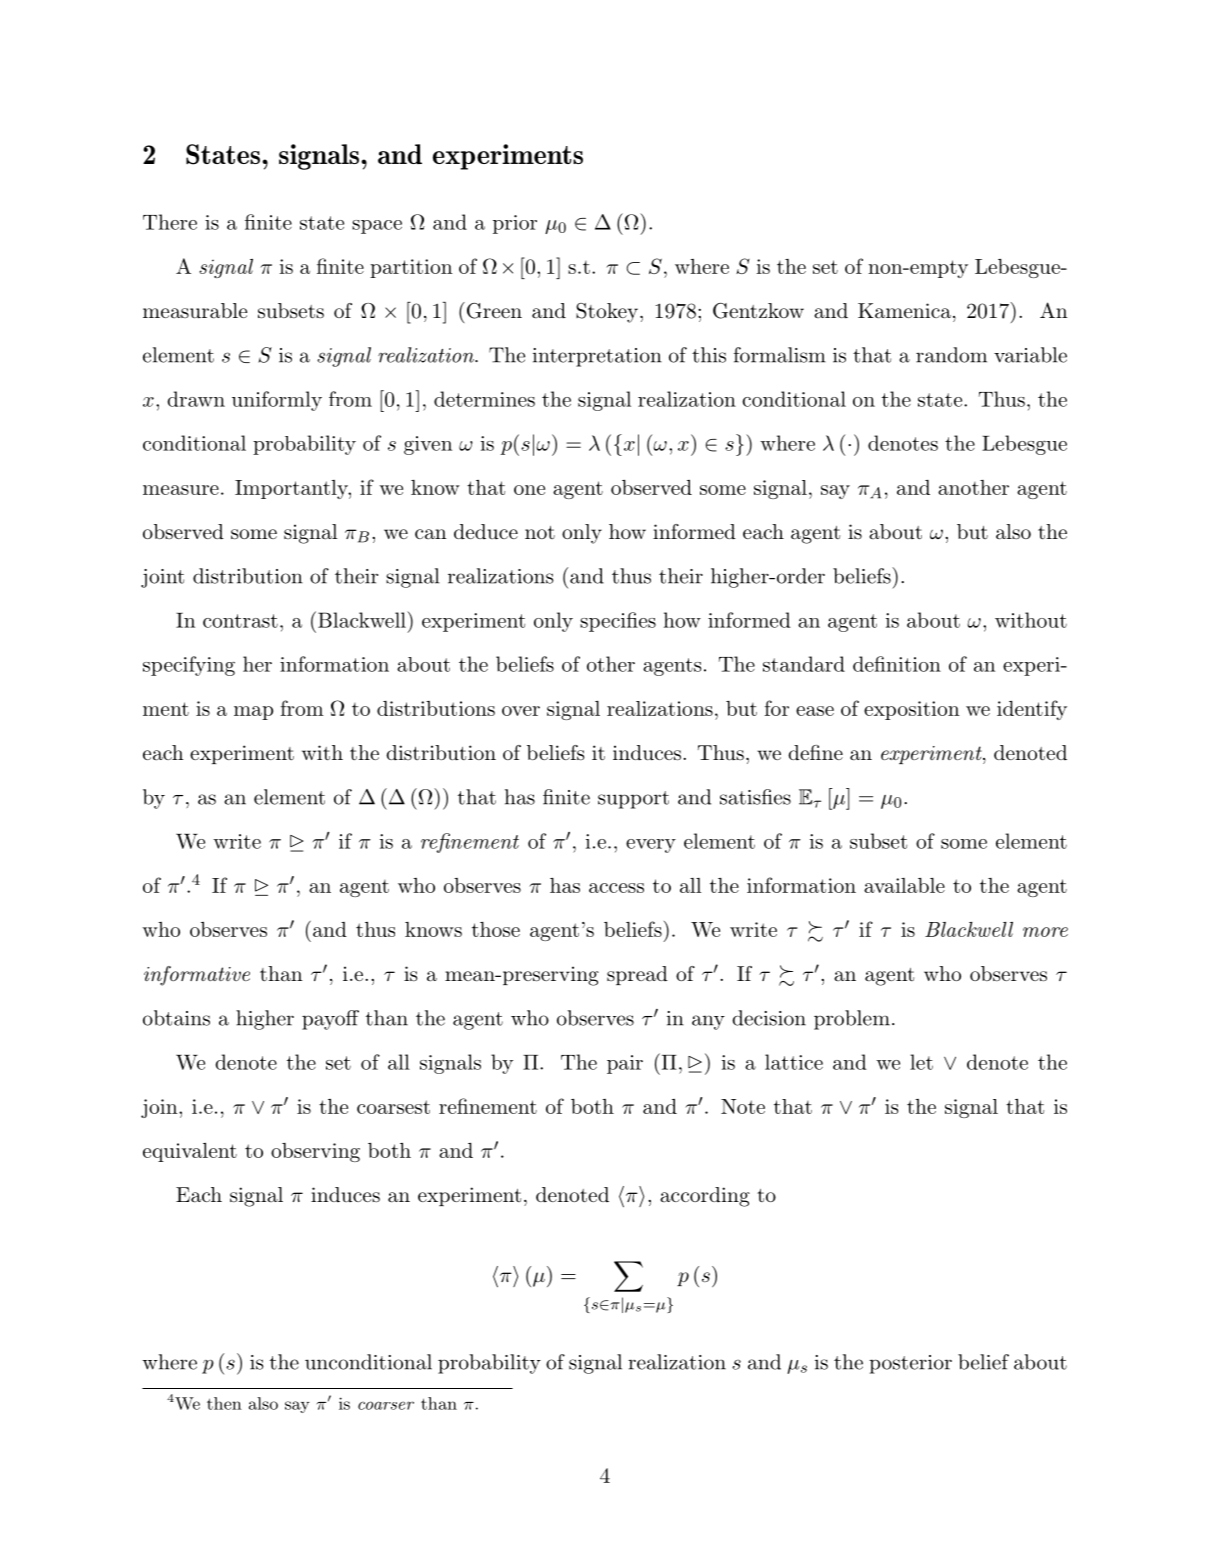 The height and width of the screenshot is (1566, 1210). What do you see at coordinates (224, 1403) in the screenshot?
I see `then` at bounding box center [224, 1403].
